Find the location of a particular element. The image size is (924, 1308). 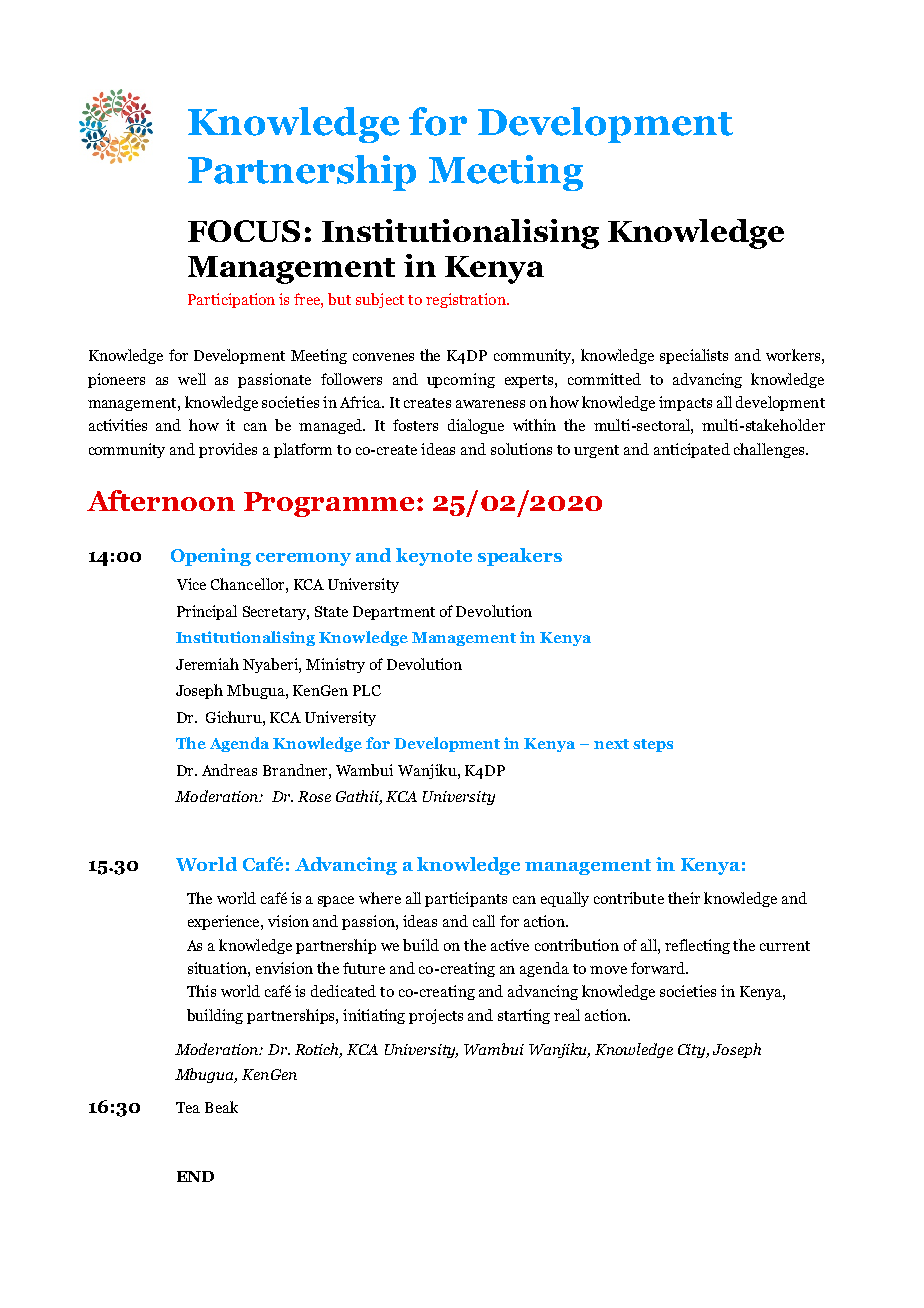

FOCUS is located at coordinates (244, 231).
